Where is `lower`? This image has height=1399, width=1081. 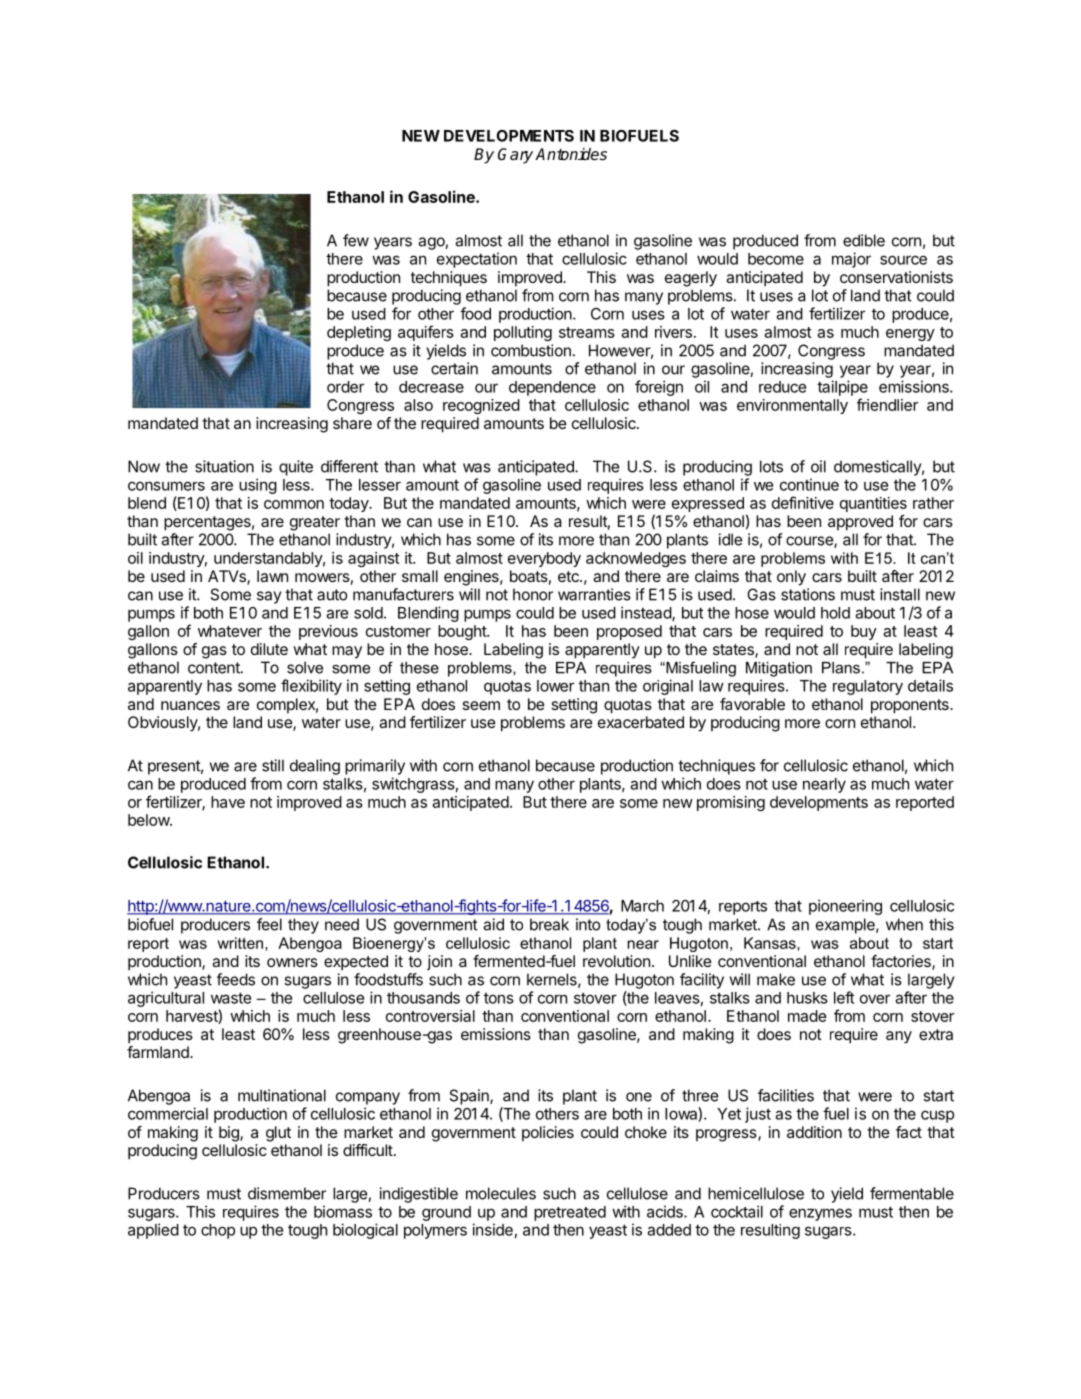
lower is located at coordinates (555, 686).
